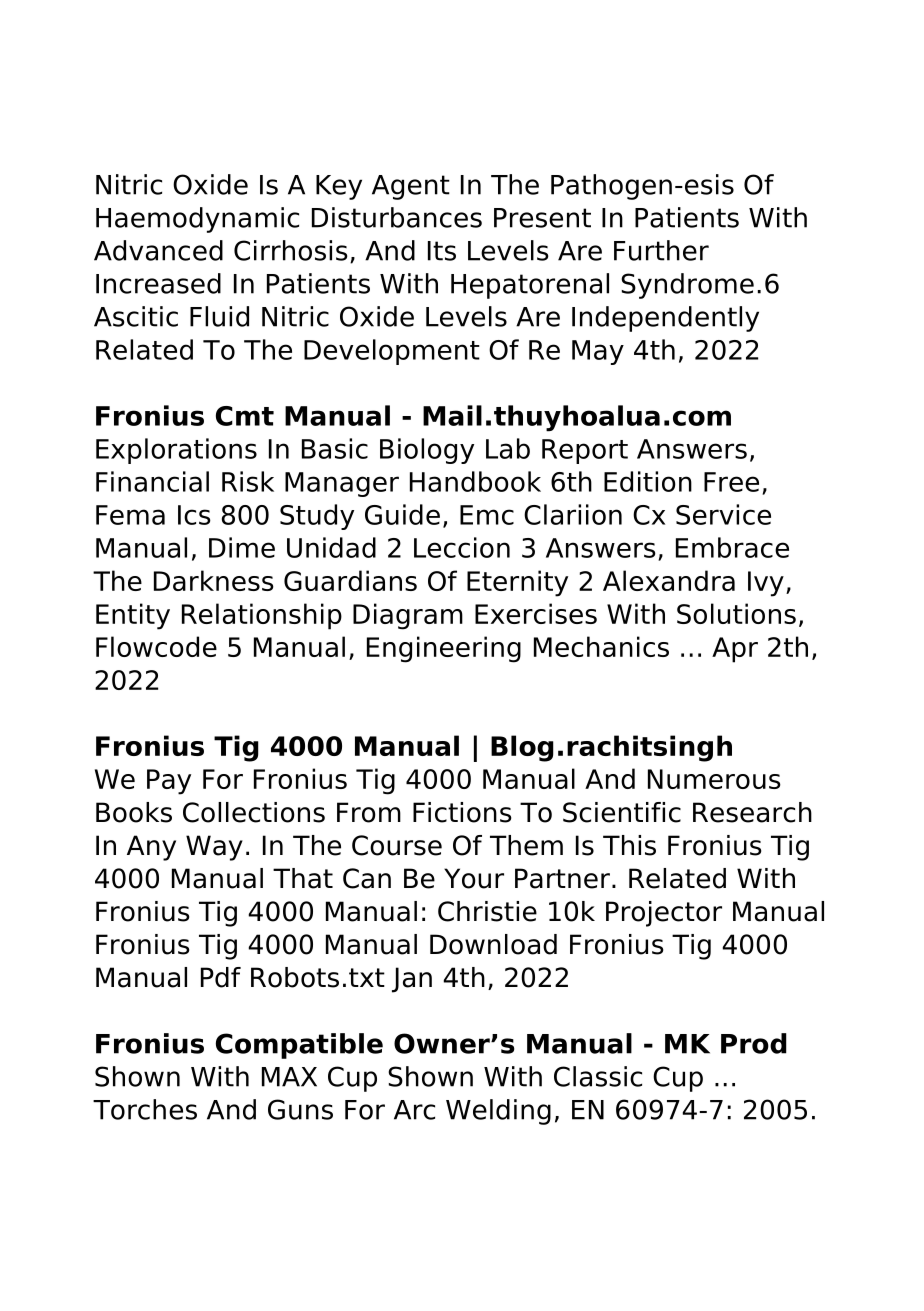 The height and width of the screenshot is (1311, 924). I want to click on Flowcode, so click(156, 646).
